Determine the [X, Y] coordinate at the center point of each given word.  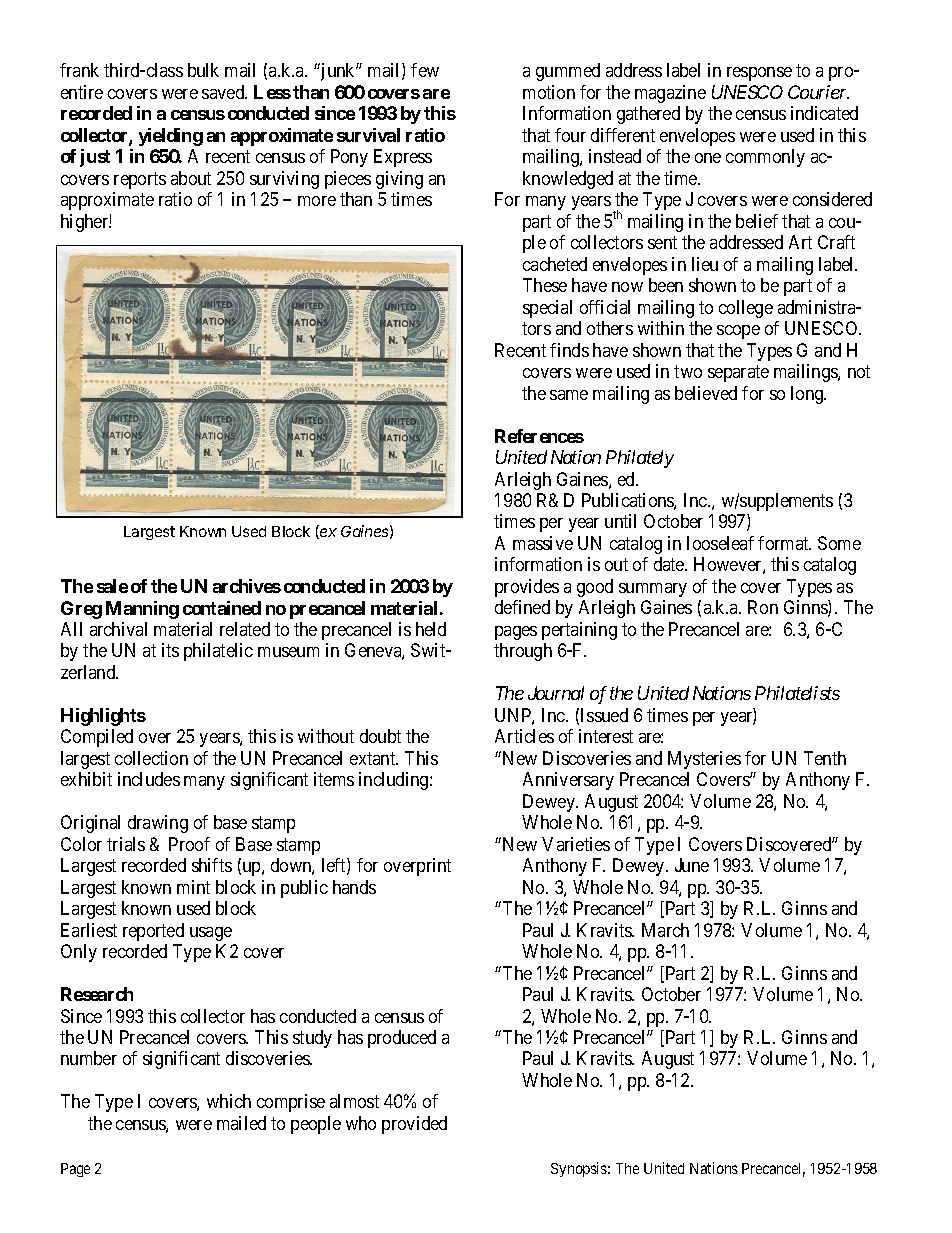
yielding [171, 137]
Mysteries [704, 760]
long [808, 395]
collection [151, 758]
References [539, 436]
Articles [524, 736]
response [759, 74]
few [425, 70]
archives [247, 586]
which [229, 1101]
